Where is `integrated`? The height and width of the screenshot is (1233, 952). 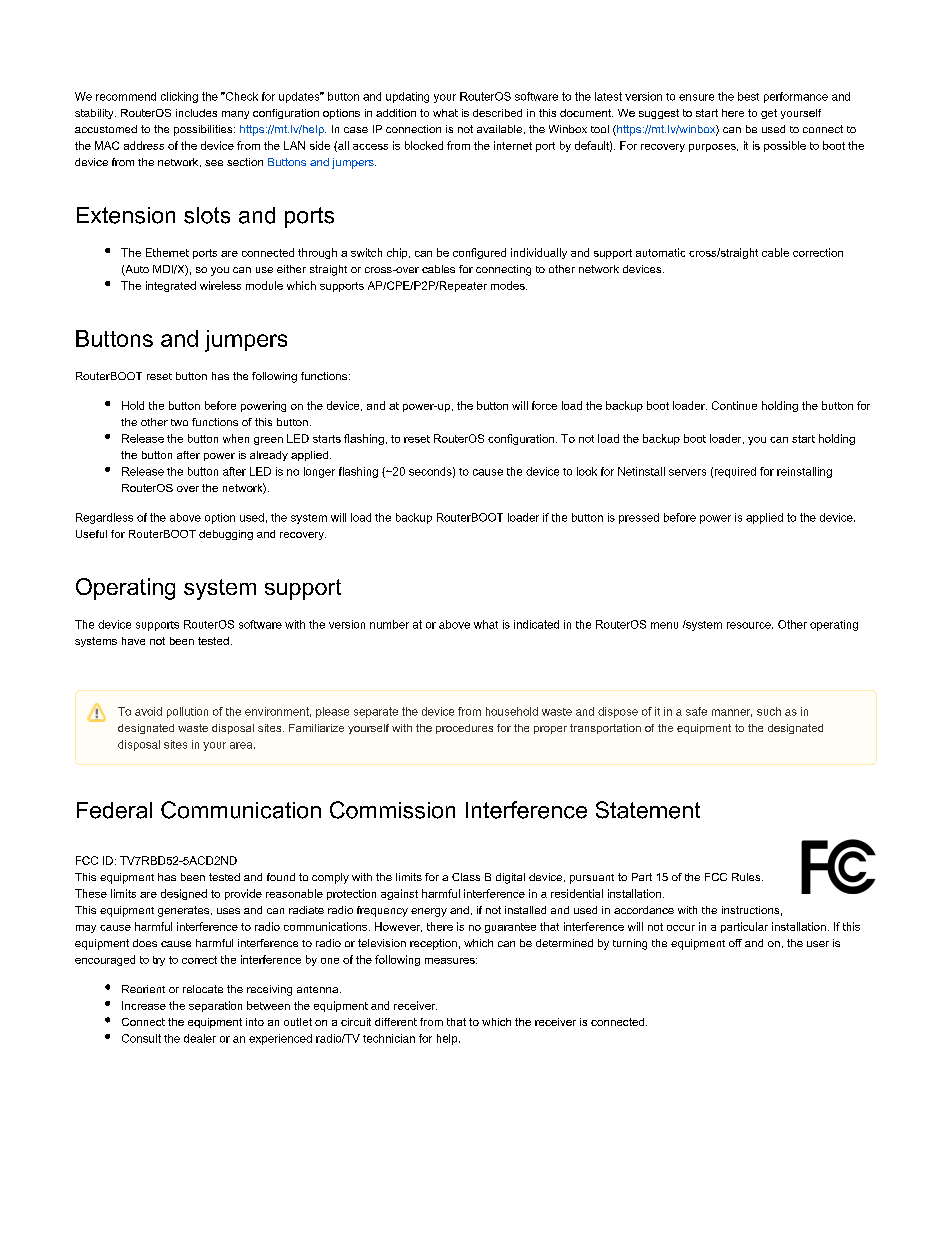
integrated is located at coordinates (171, 286).
